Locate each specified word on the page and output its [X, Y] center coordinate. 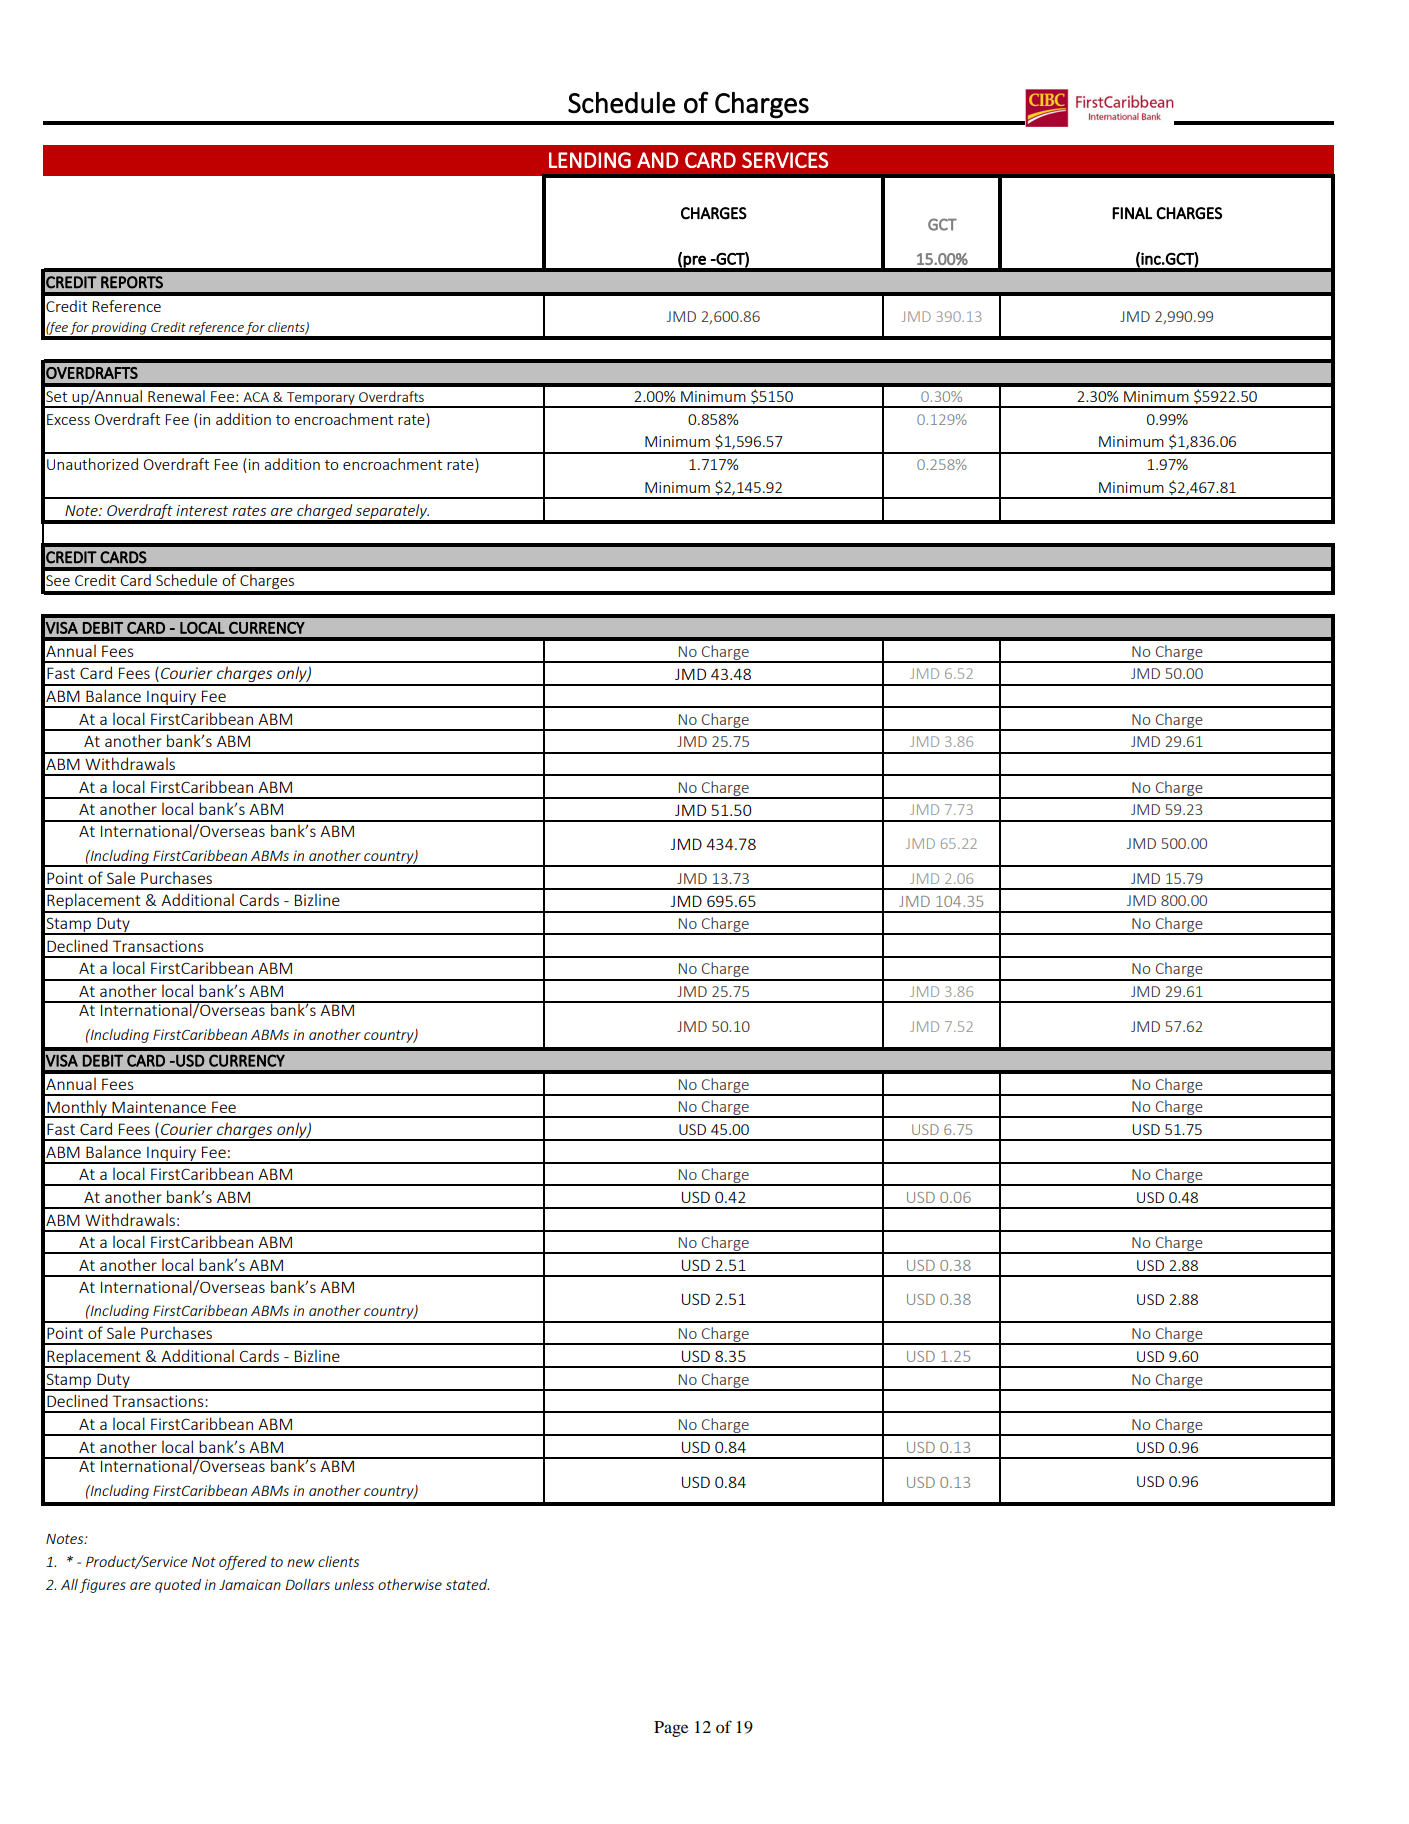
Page [671, 1729]
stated [467, 1584]
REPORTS [132, 282]
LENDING [590, 160]
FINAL [1132, 213]
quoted [178, 1586]
